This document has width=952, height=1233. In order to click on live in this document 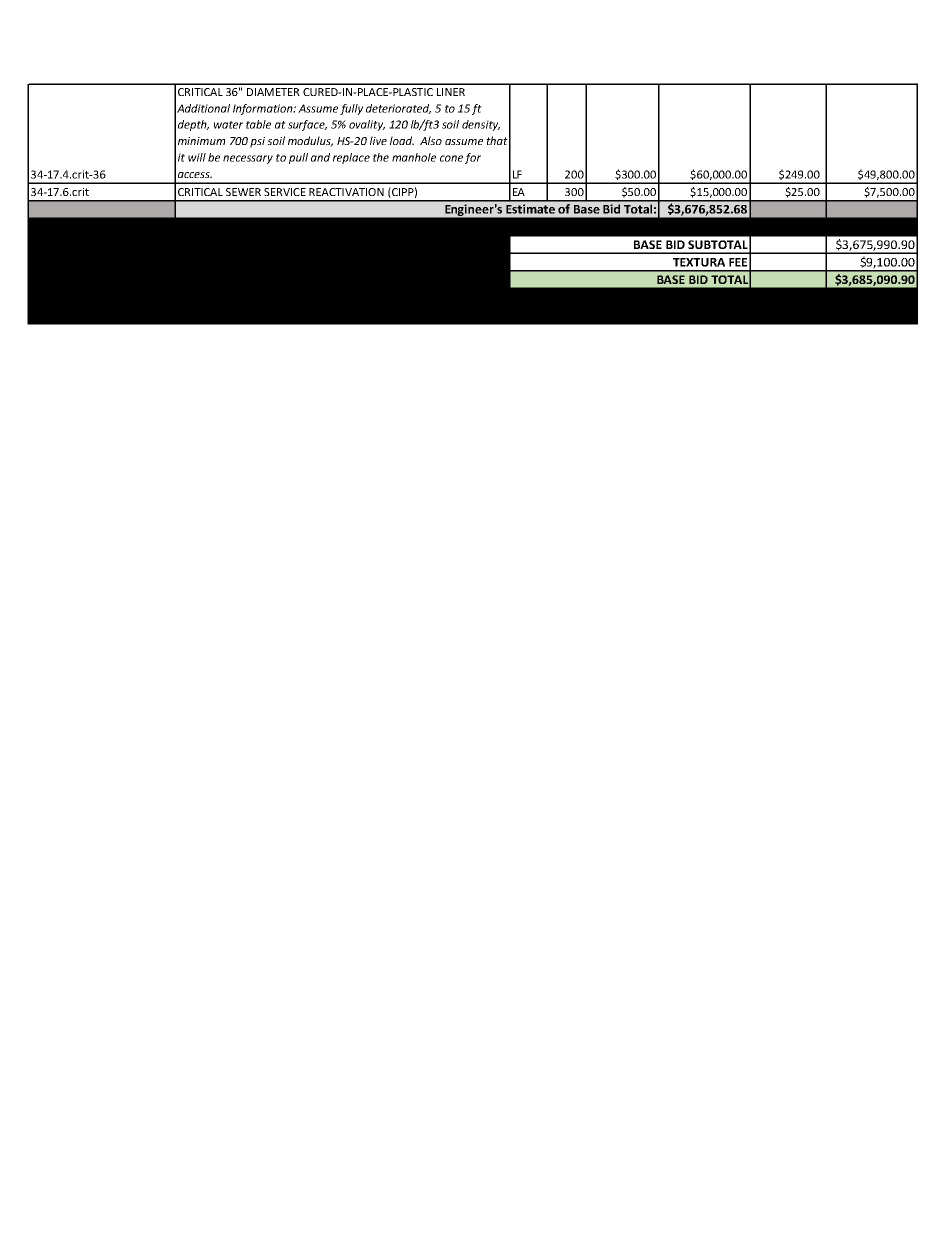, I will do `click(378, 140)`.
